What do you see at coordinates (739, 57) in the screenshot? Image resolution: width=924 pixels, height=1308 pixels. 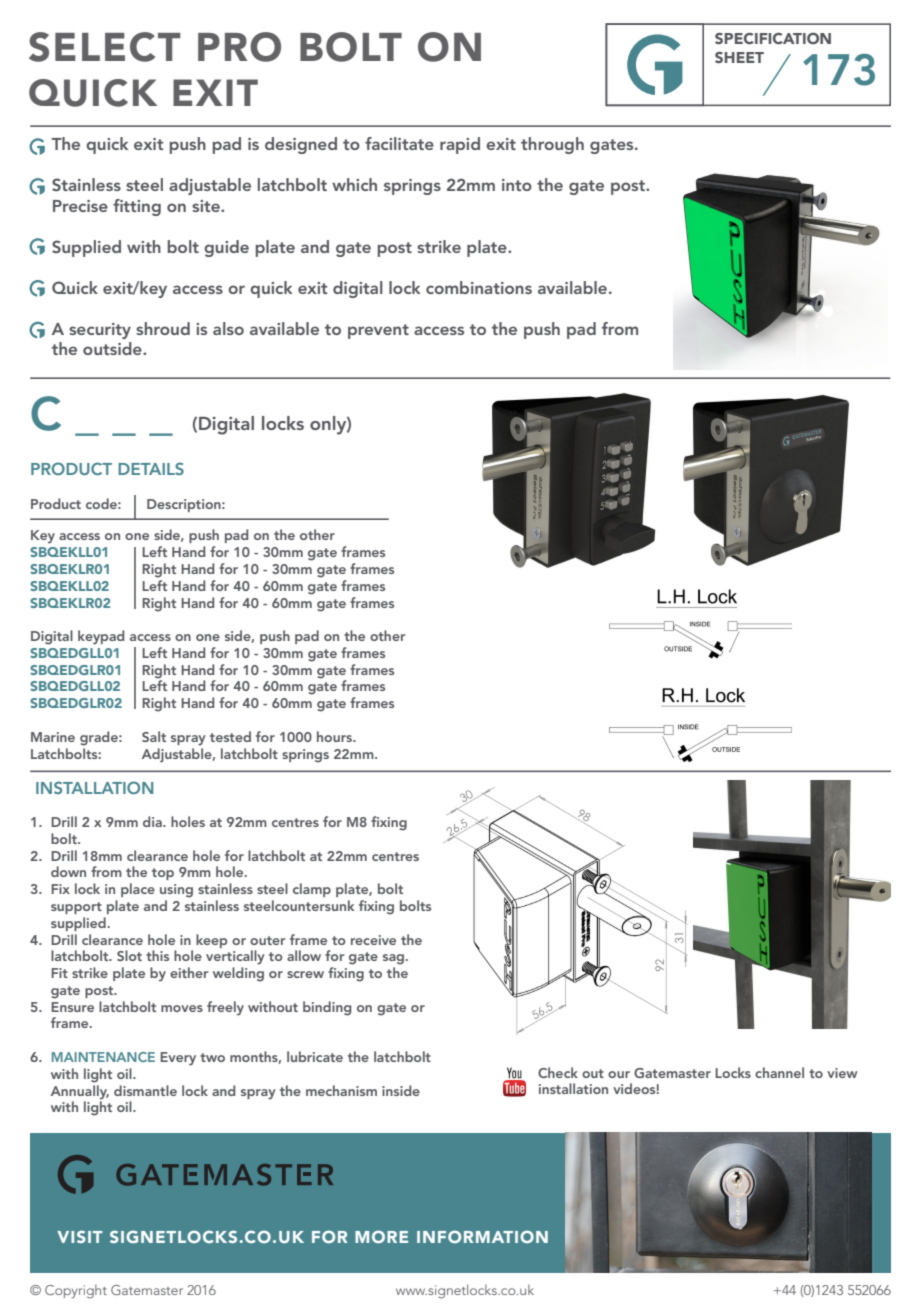 I see `SHEET` at bounding box center [739, 57].
